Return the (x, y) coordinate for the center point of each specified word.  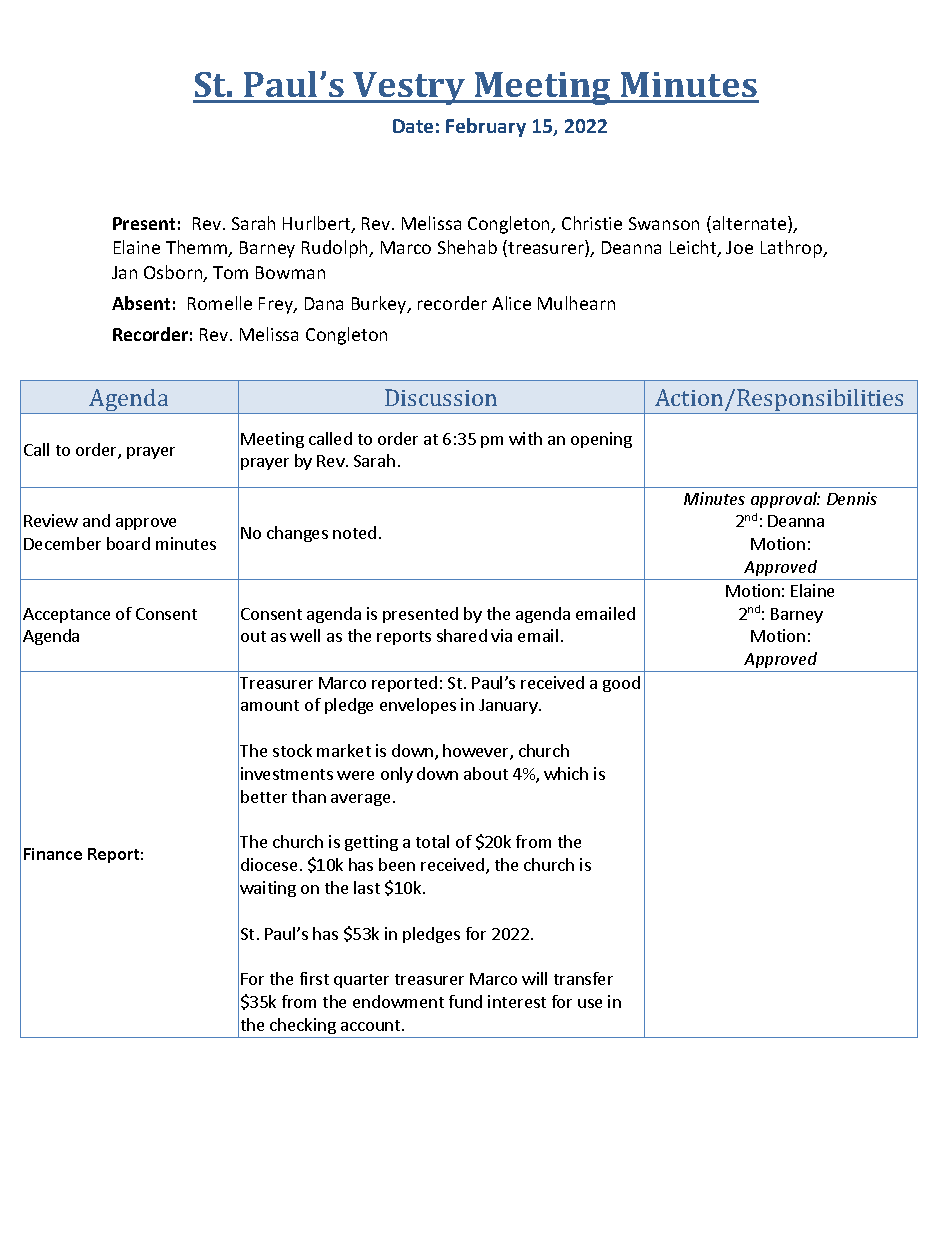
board (128, 543)
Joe (739, 247)
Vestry (409, 88)
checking (303, 1026)
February (486, 127)
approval (785, 500)
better (264, 796)
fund (465, 1001)
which (566, 773)
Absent (141, 303)
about (486, 773)
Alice (511, 303)
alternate (751, 224)
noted (354, 532)
